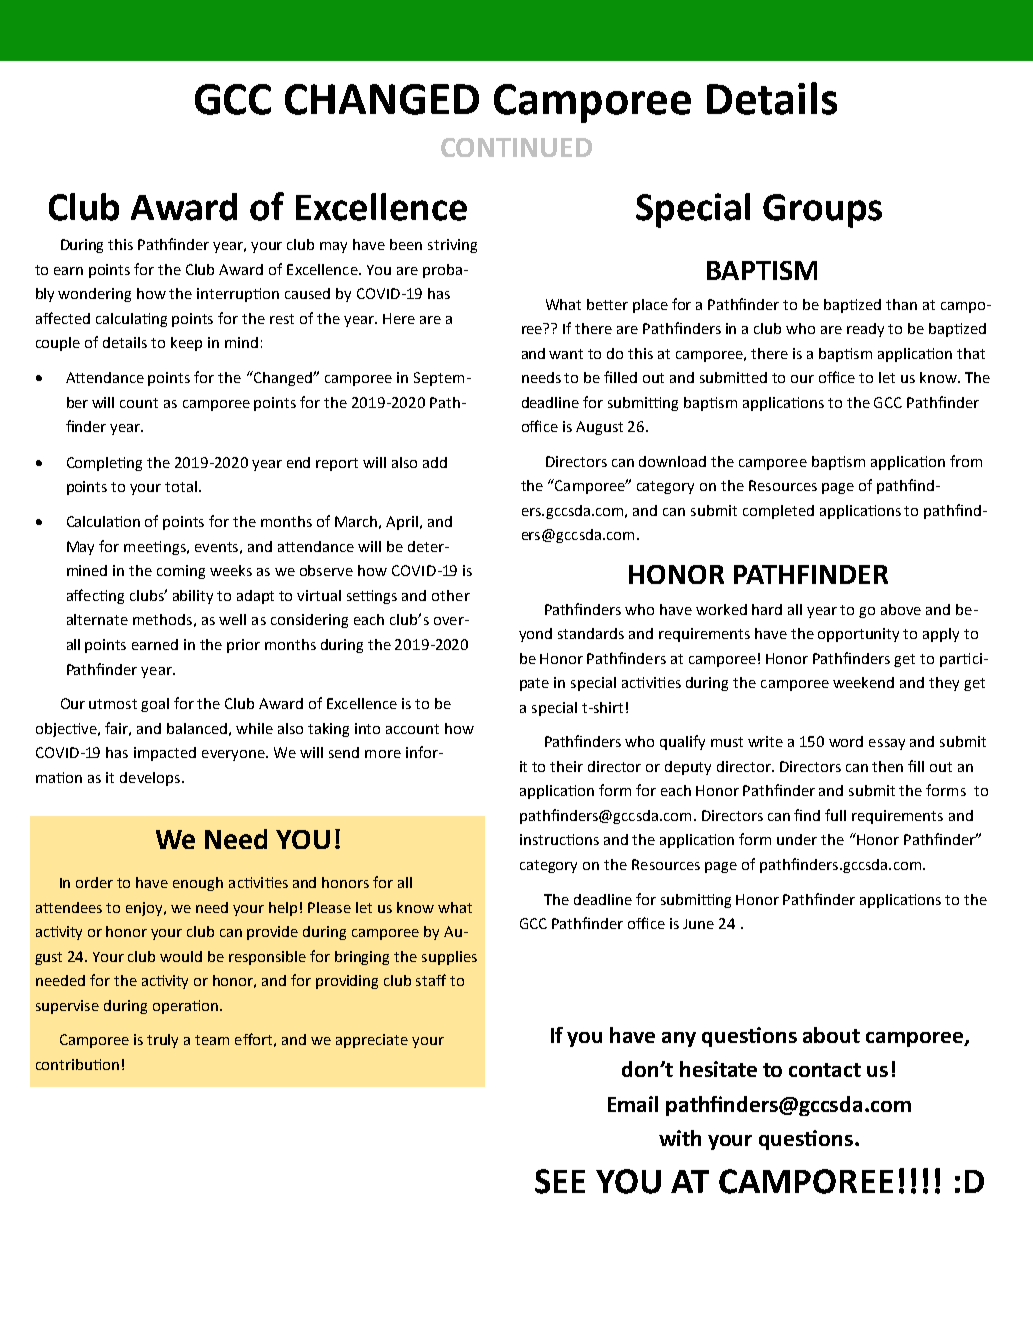 Image resolution: width=1033 pixels, height=1337 pixels. Describe the element at coordinates (238, 295) in the page. I see `interruption` at that location.
